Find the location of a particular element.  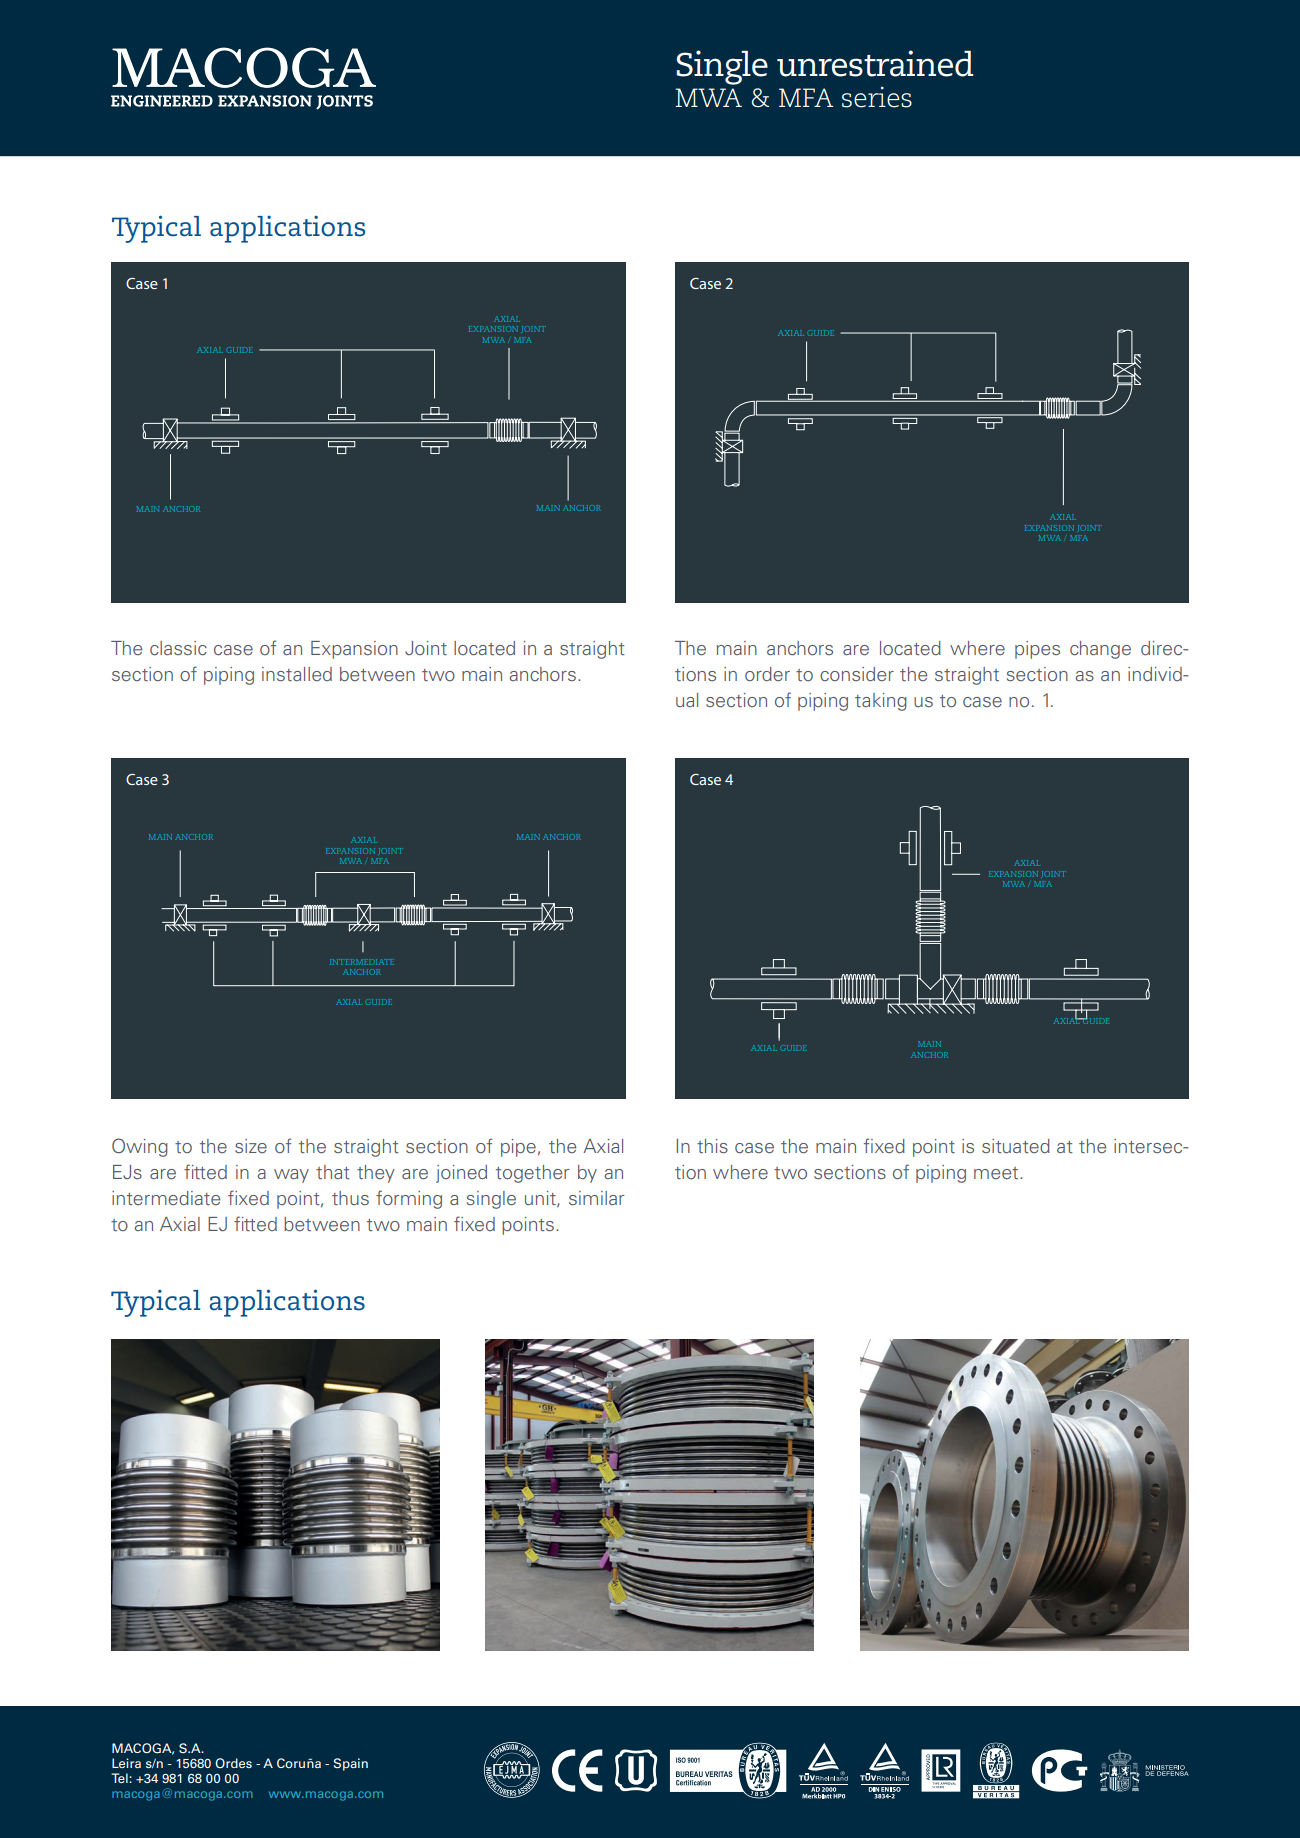

installed is located at coordinates (297, 674).
